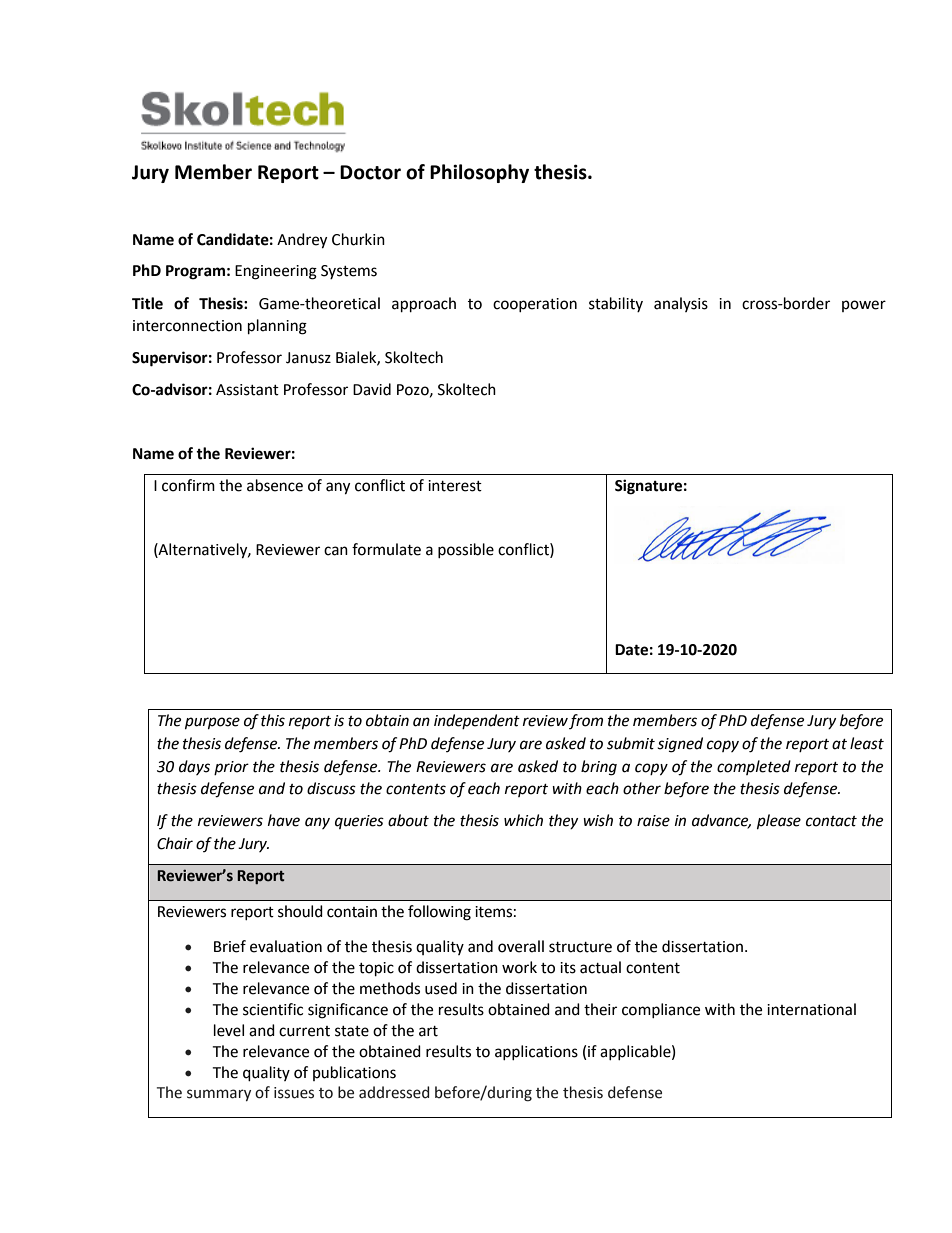 The height and width of the page is (1233, 952). I want to click on Andrey, so click(302, 241).
